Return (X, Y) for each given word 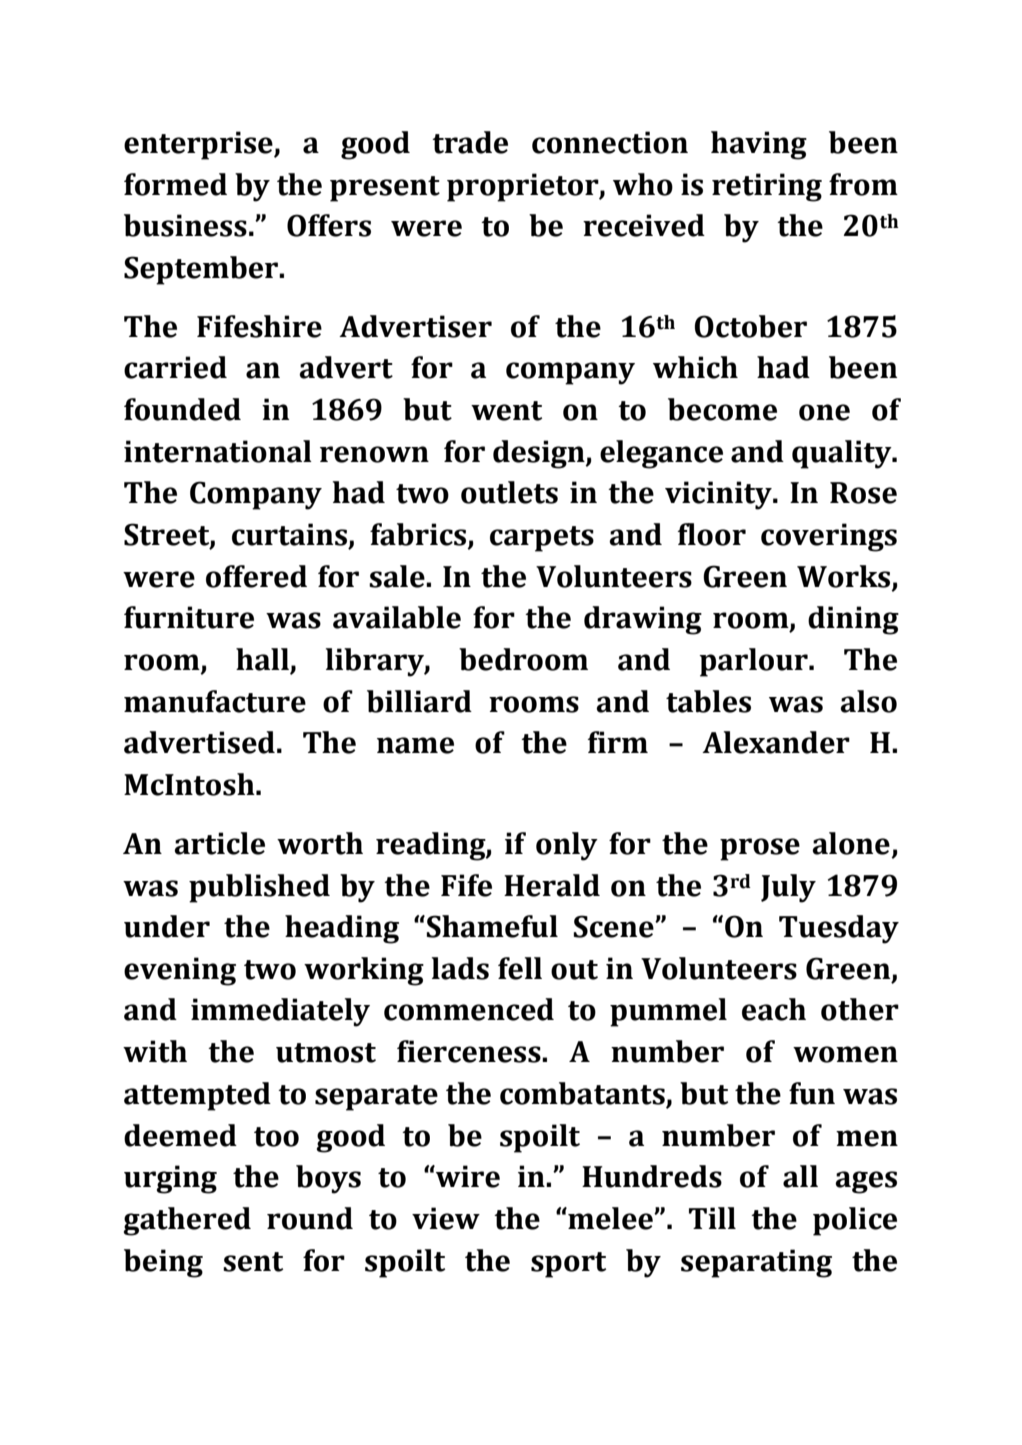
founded (182, 409)
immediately (280, 1012)
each (774, 1009)
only (567, 846)
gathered (187, 1221)
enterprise (199, 145)
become (722, 409)
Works (845, 577)
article (219, 843)
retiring (767, 187)
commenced (469, 1009)
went (506, 411)
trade (470, 142)
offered (256, 576)
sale (398, 576)
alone (851, 843)
